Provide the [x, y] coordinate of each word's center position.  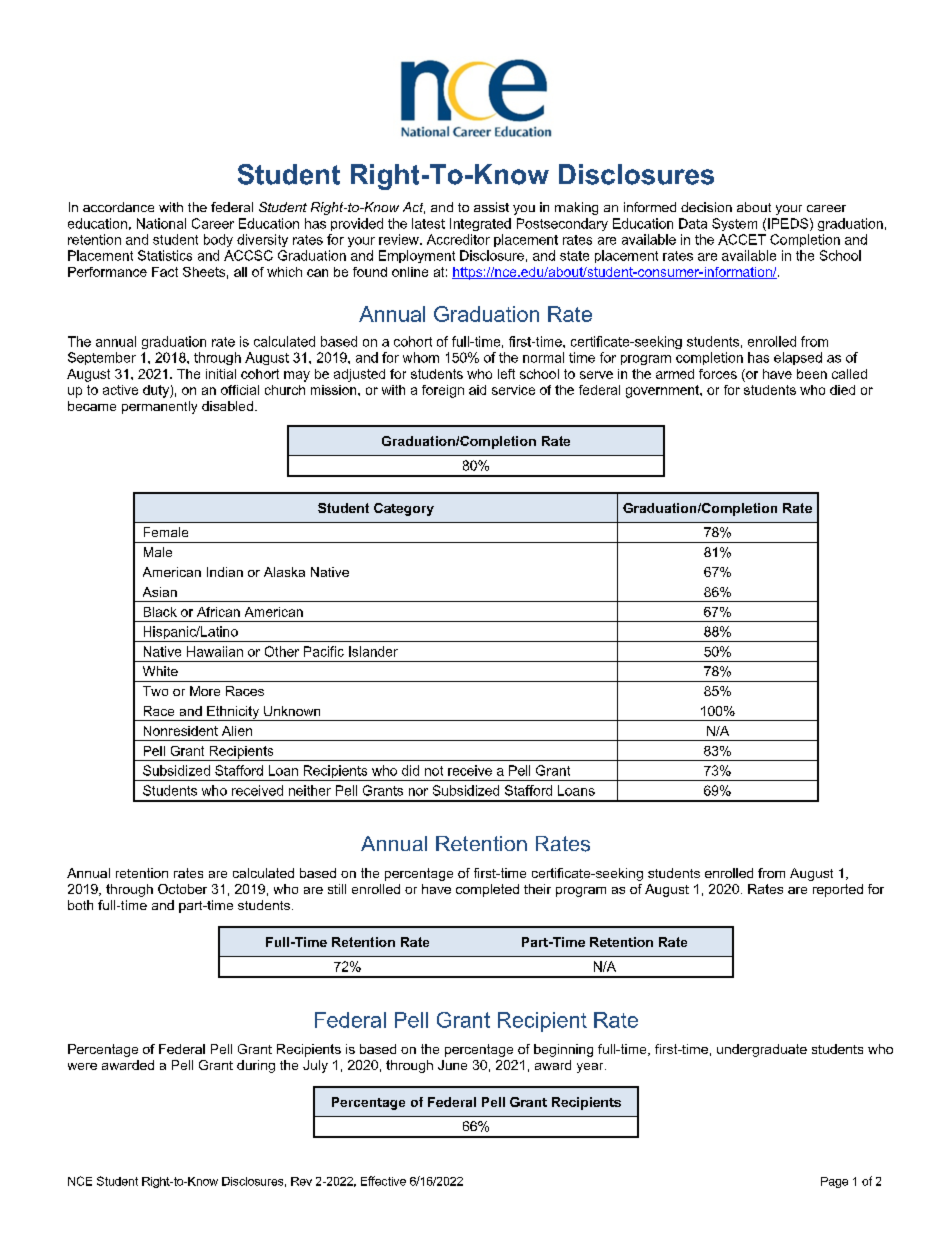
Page [834, 1182]
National [161, 223]
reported [838, 890]
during [256, 1066]
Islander [373, 651]
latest [428, 223]
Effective [383, 1181]
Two [155, 691]
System [734, 224]
